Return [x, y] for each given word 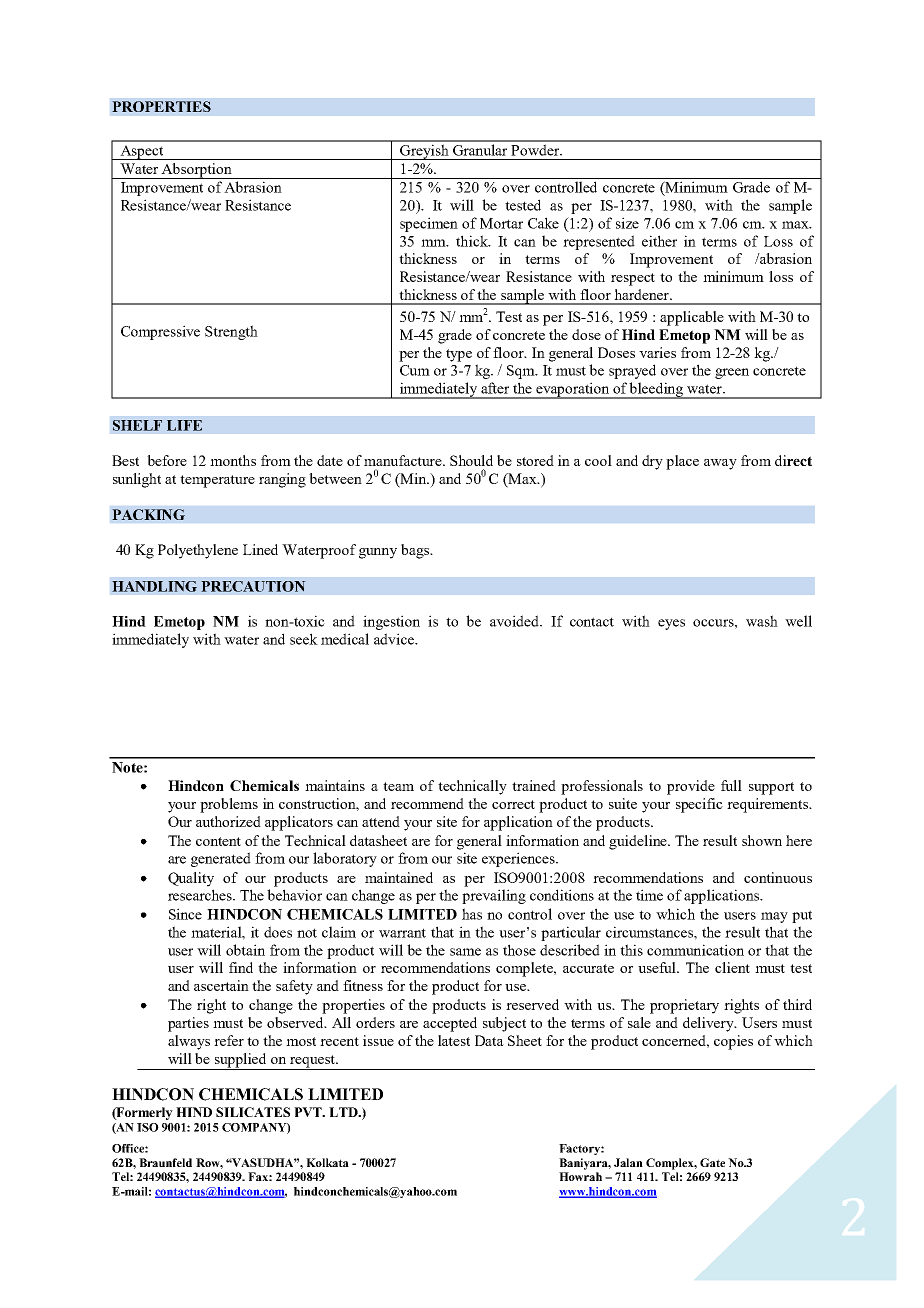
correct [513, 804]
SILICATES [253, 1112]
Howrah [580, 1176]
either [659, 241]
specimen [429, 224]
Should [471, 460]
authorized [228, 821]
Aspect [142, 152]
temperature [217, 481]
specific [699, 805]
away [720, 464]
